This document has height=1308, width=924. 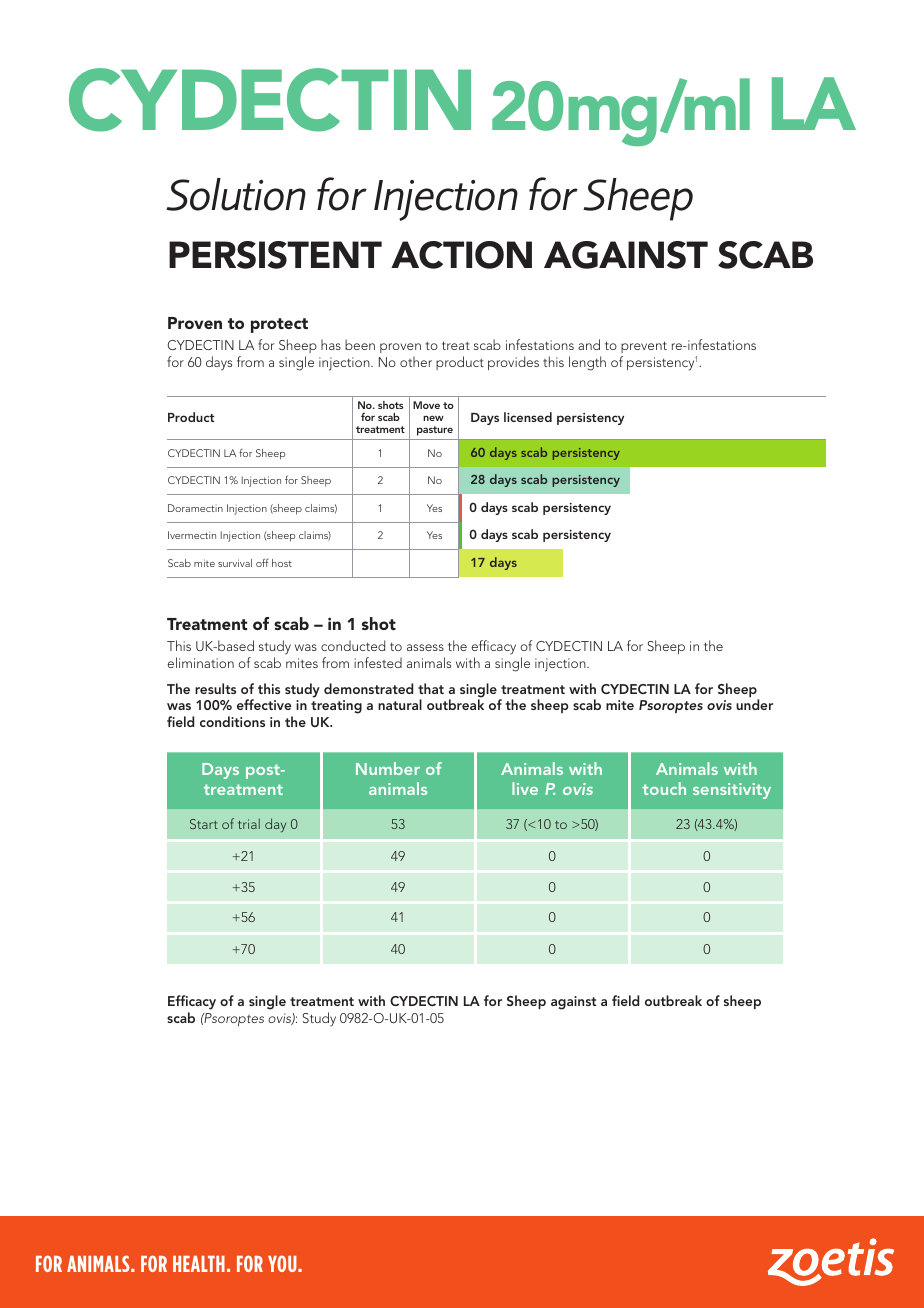 What do you see at coordinates (587, 363) in the document?
I see `length` at bounding box center [587, 363].
